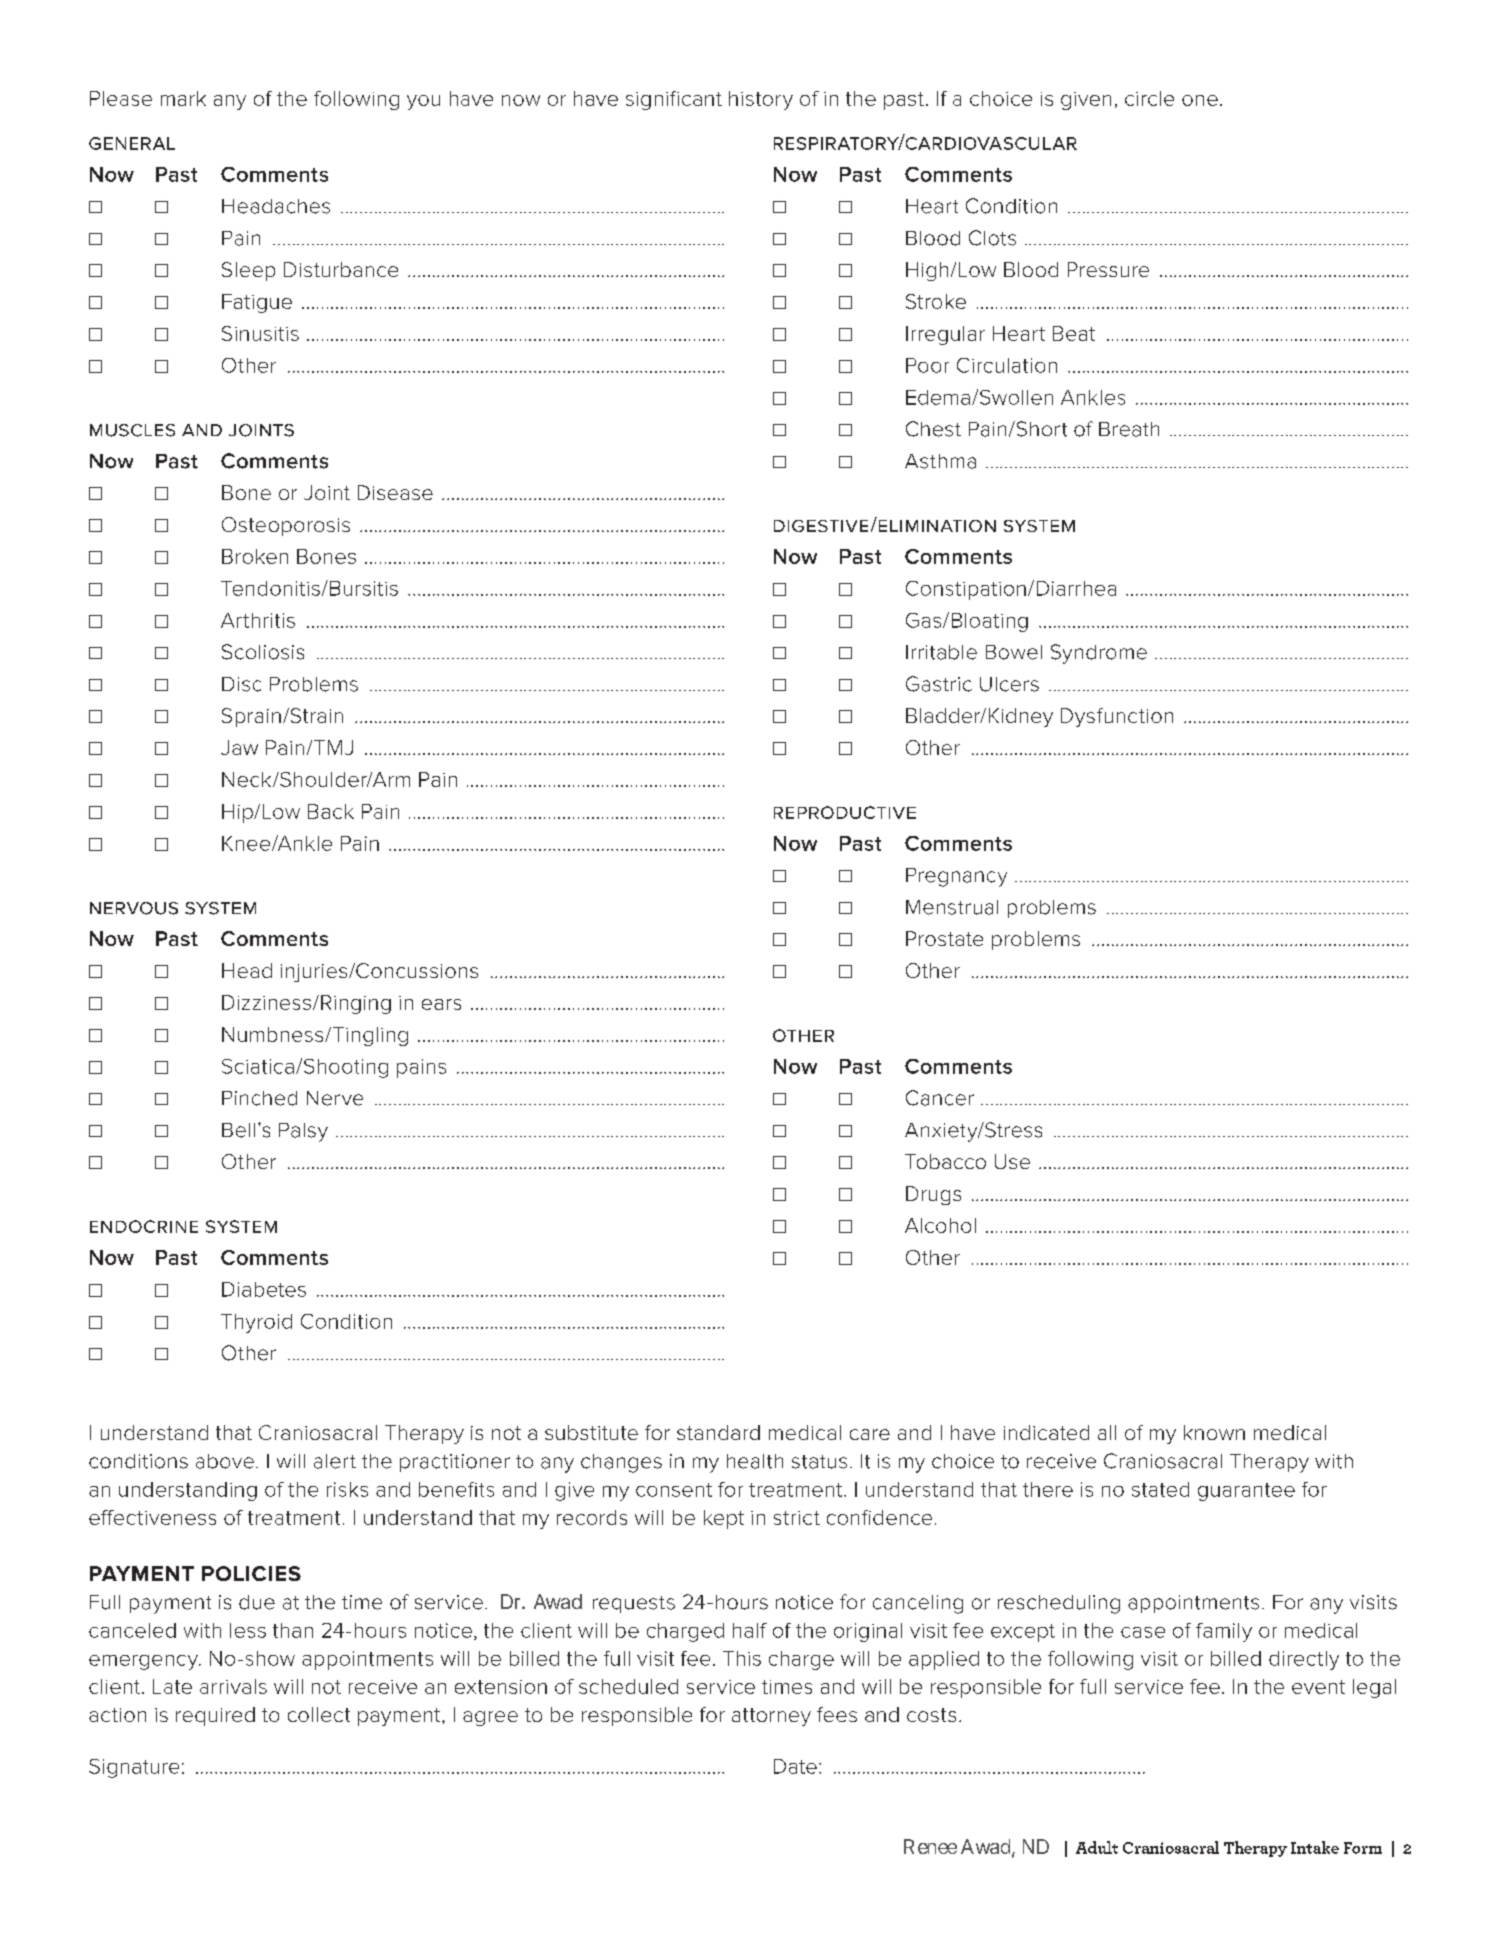  I want to click on mark, so click(183, 98).
